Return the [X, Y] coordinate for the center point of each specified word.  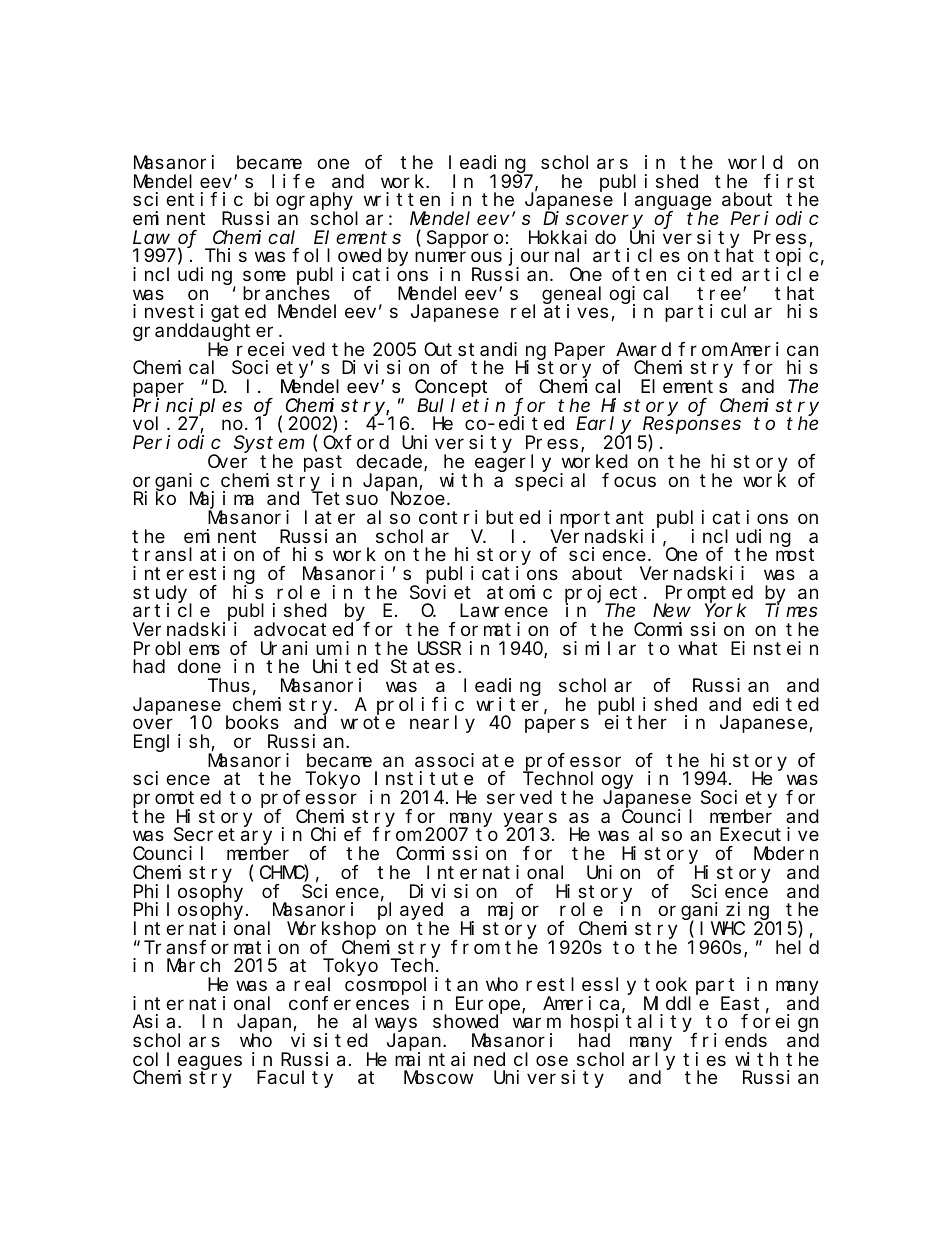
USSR [439, 648]
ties [704, 1059]
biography [303, 202]
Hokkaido [572, 237]
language [667, 202]
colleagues [187, 1062]
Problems [177, 648]
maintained [450, 1059]
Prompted [708, 595]
